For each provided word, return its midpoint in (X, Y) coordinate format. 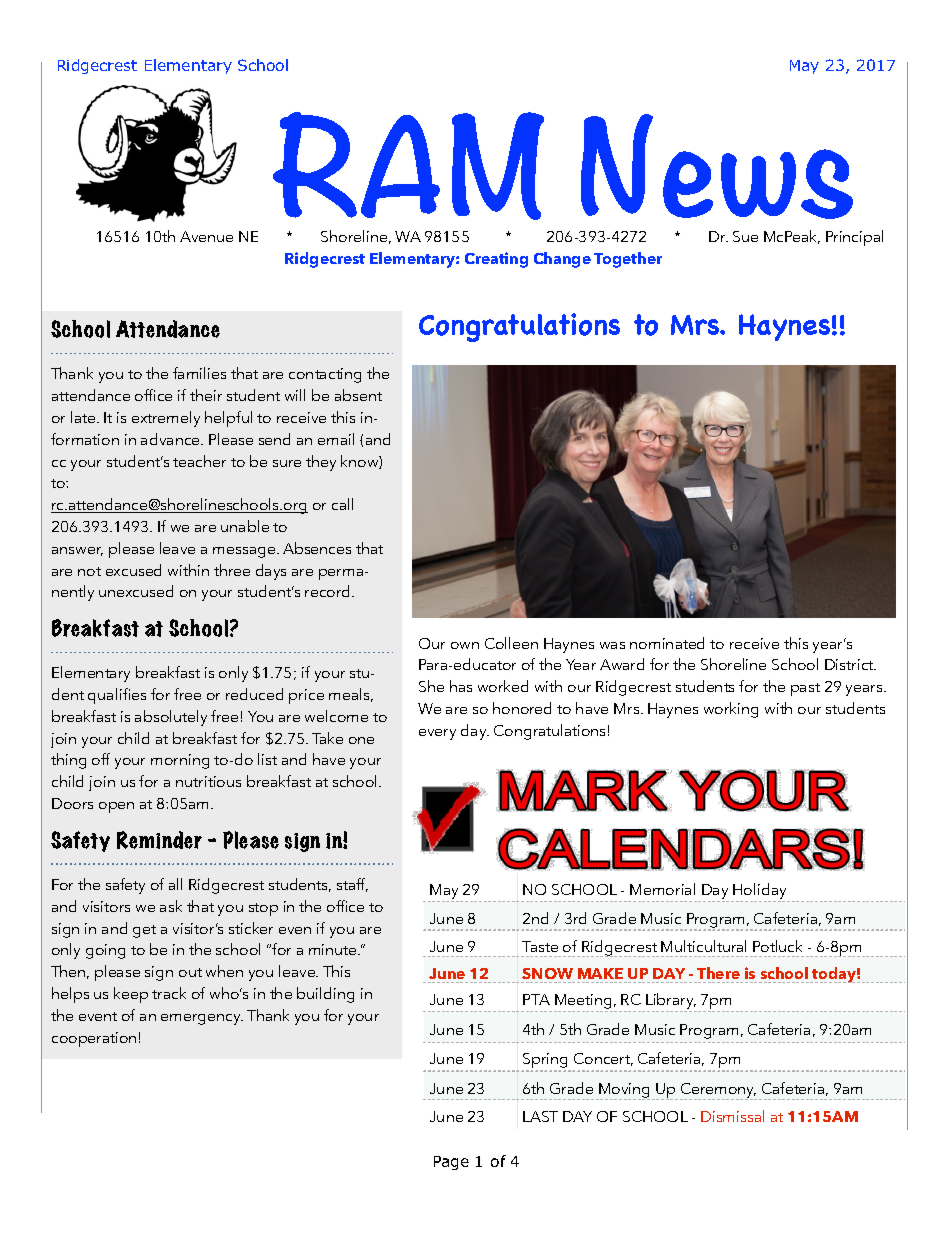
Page (451, 1163)
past (805, 689)
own (465, 645)
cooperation (94, 1039)
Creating (496, 260)
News (717, 166)
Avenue (206, 236)
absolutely (171, 718)
